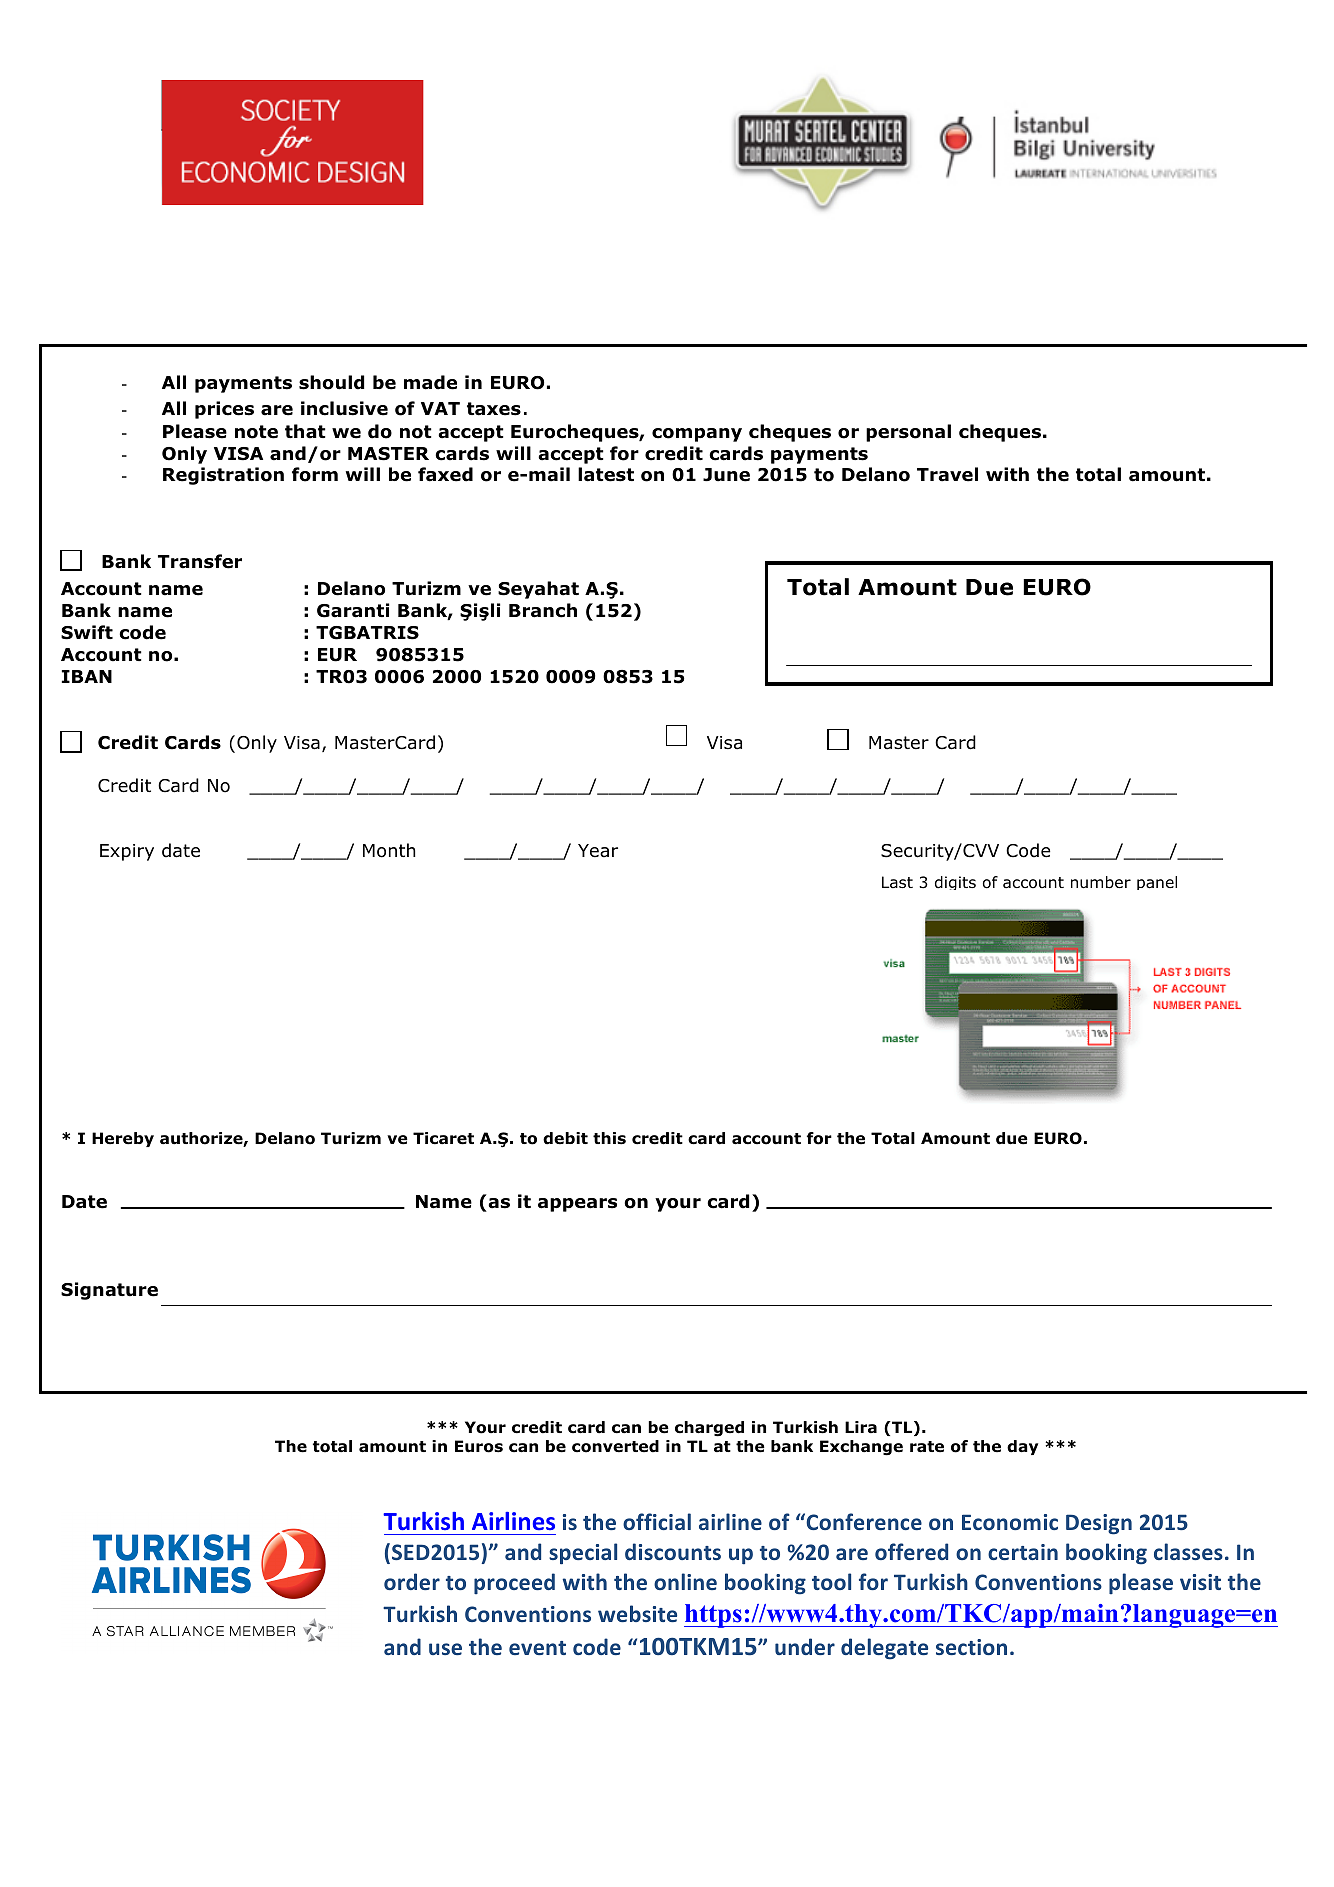 The height and width of the screenshot is (1887, 1334). I want to click on Expiry, so click(127, 852).
